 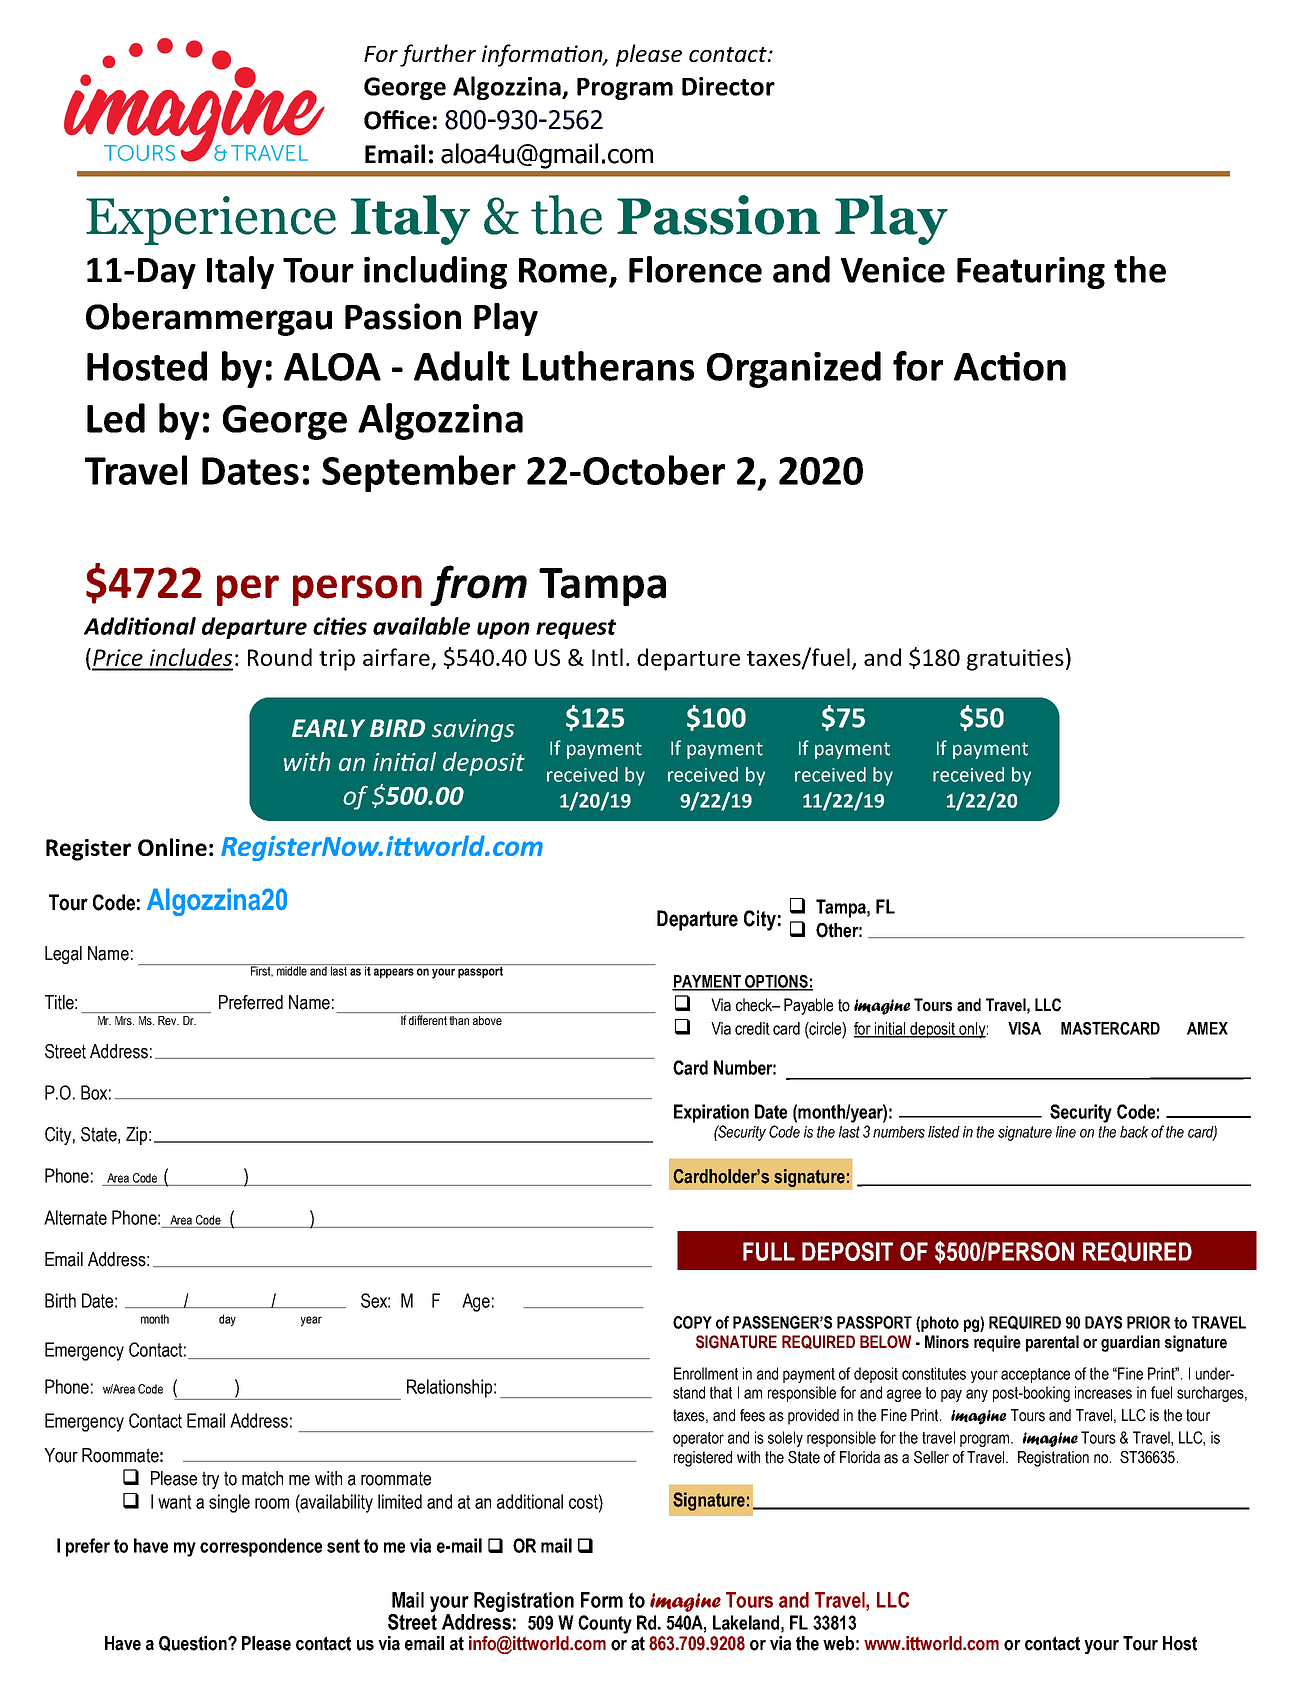 What do you see at coordinates (211, 220) in the page?
I see `Experience` at bounding box center [211, 220].
